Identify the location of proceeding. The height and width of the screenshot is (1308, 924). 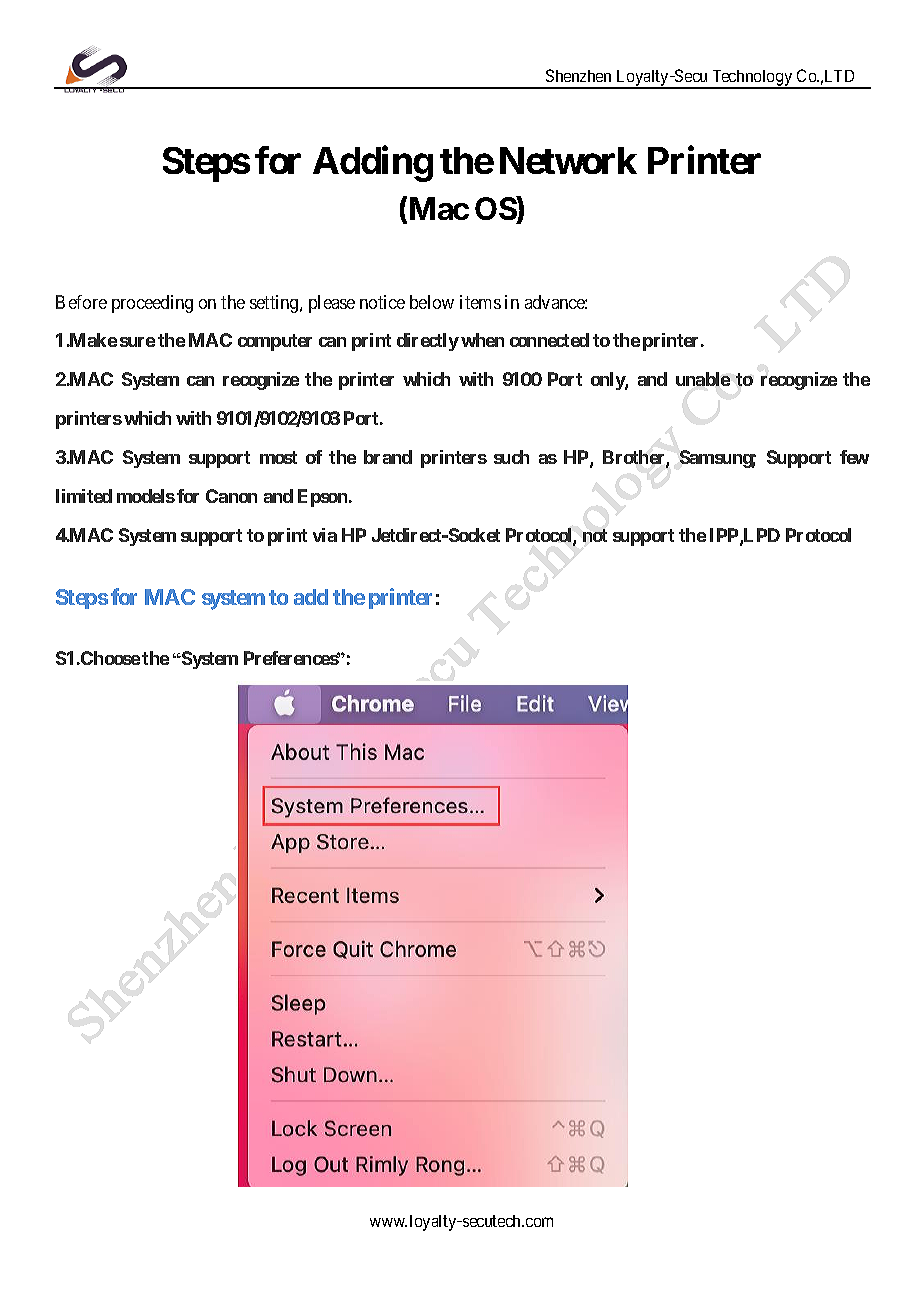
(152, 304).
